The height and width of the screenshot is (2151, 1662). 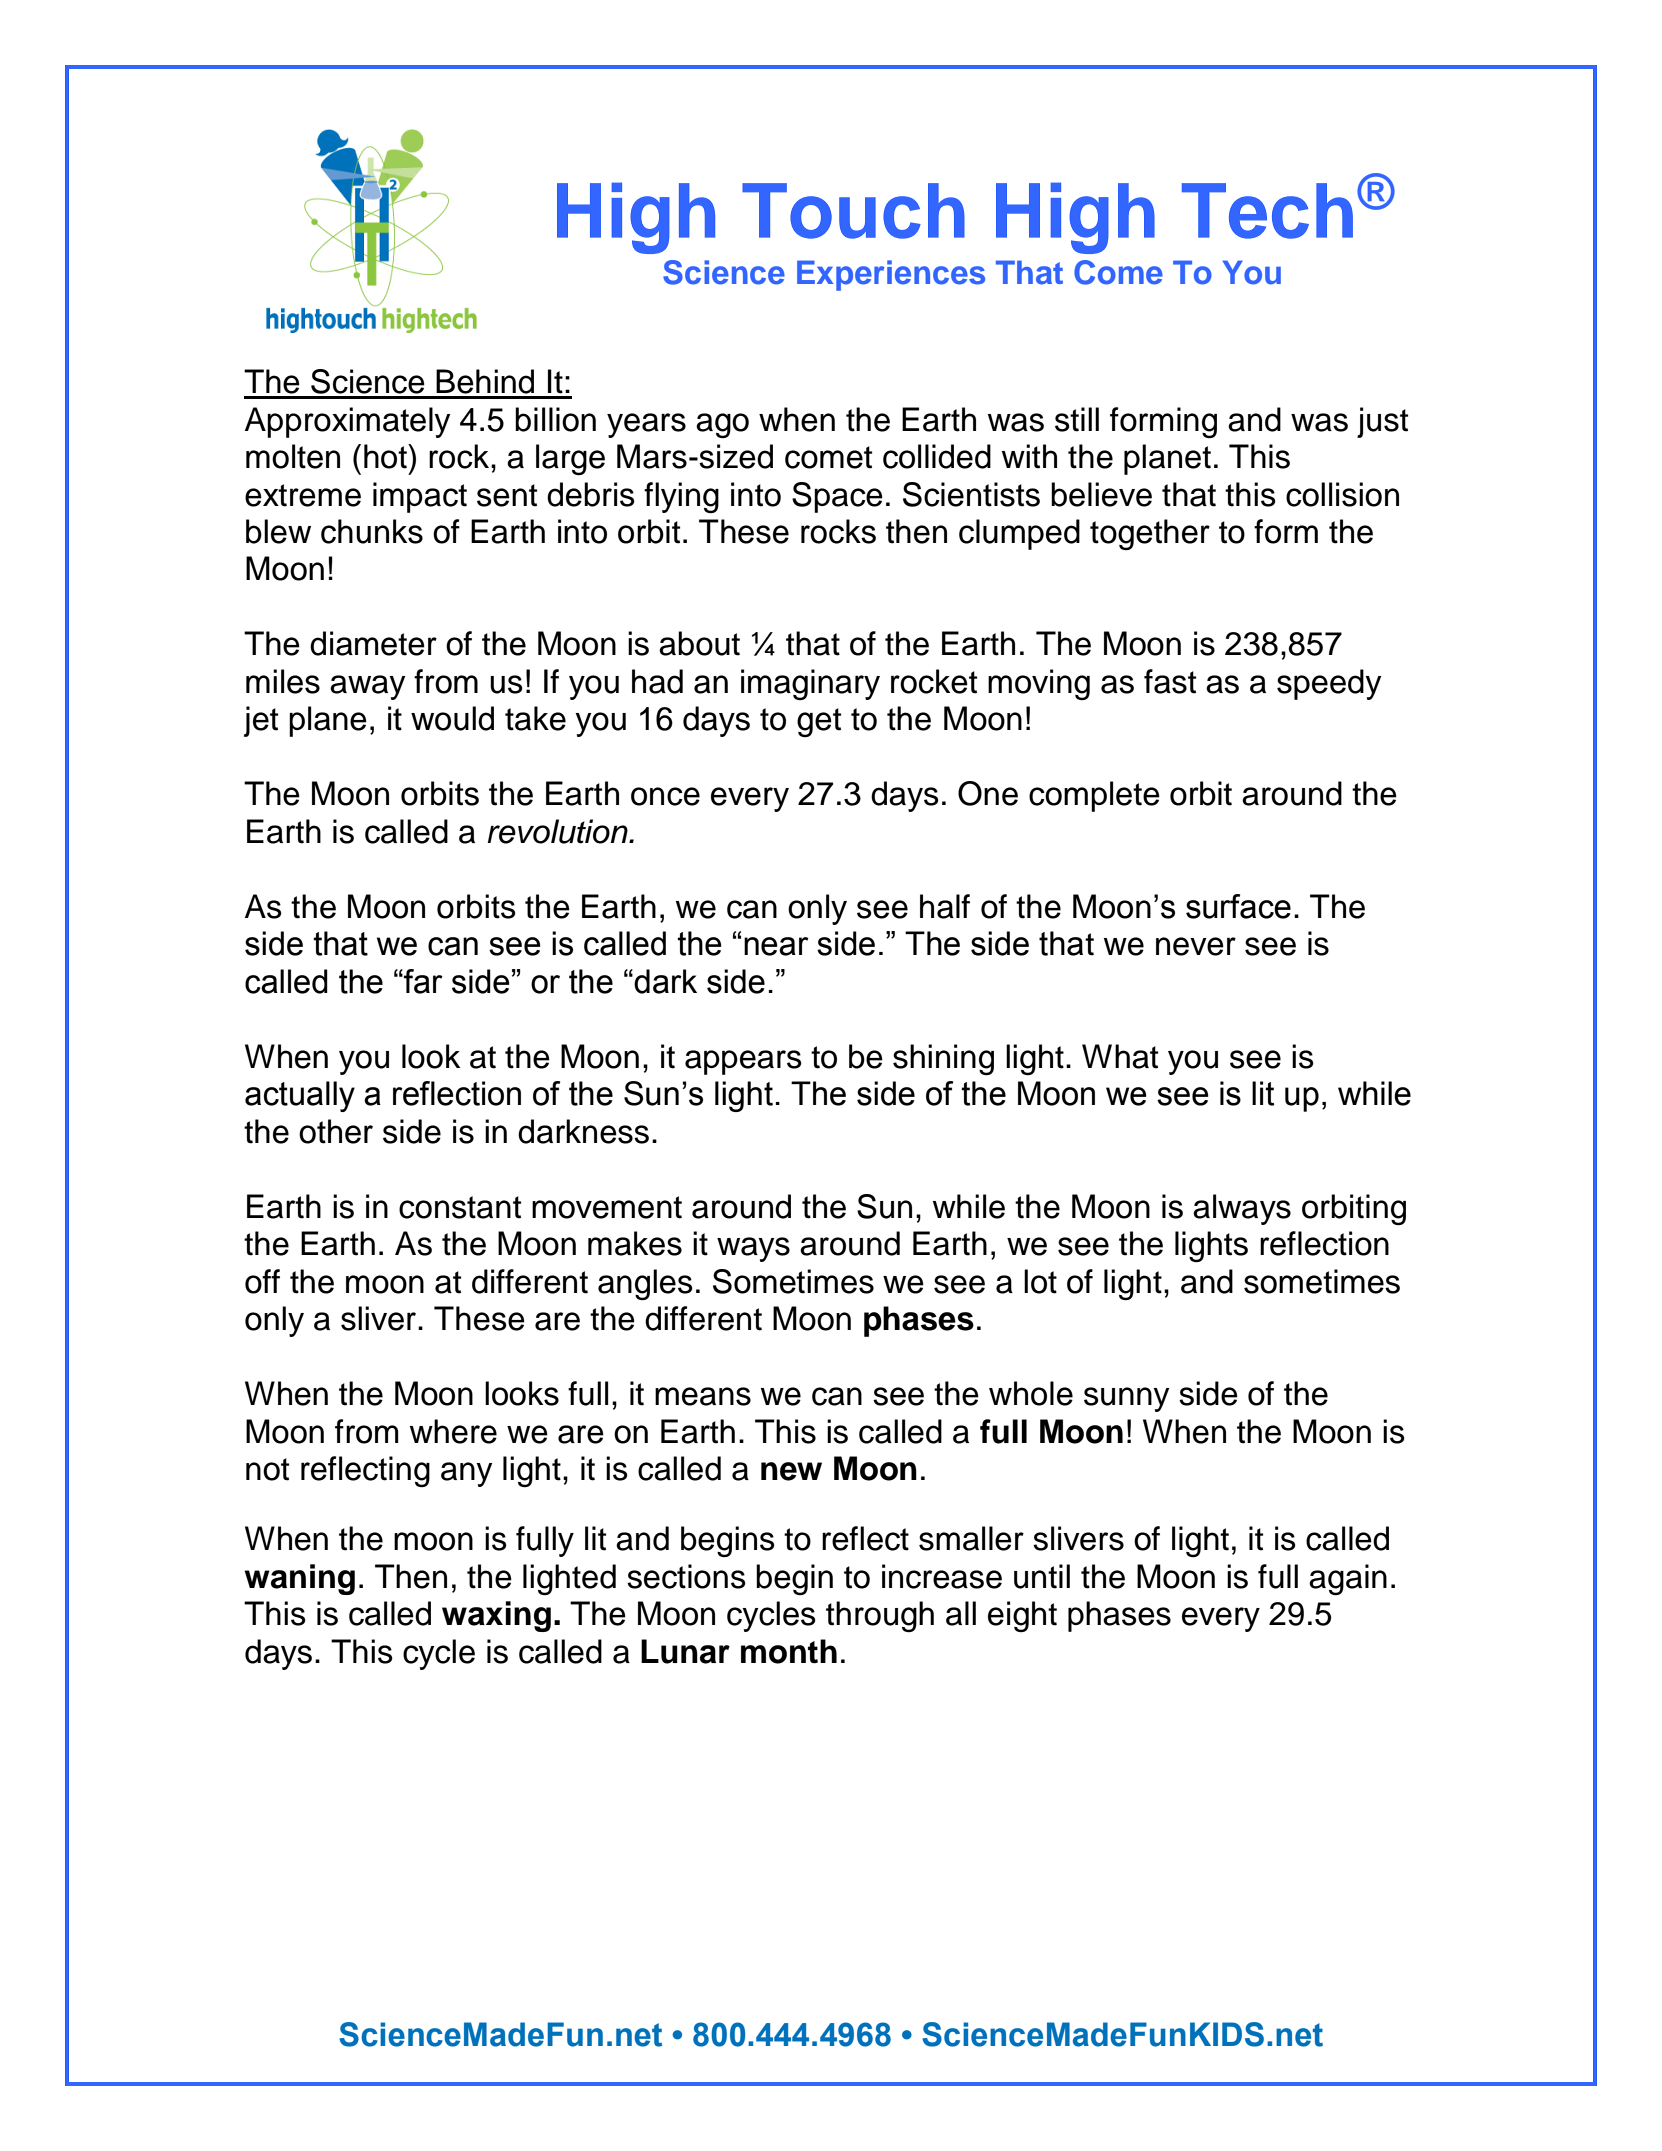 I want to click on Approximately, so click(x=348, y=422).
